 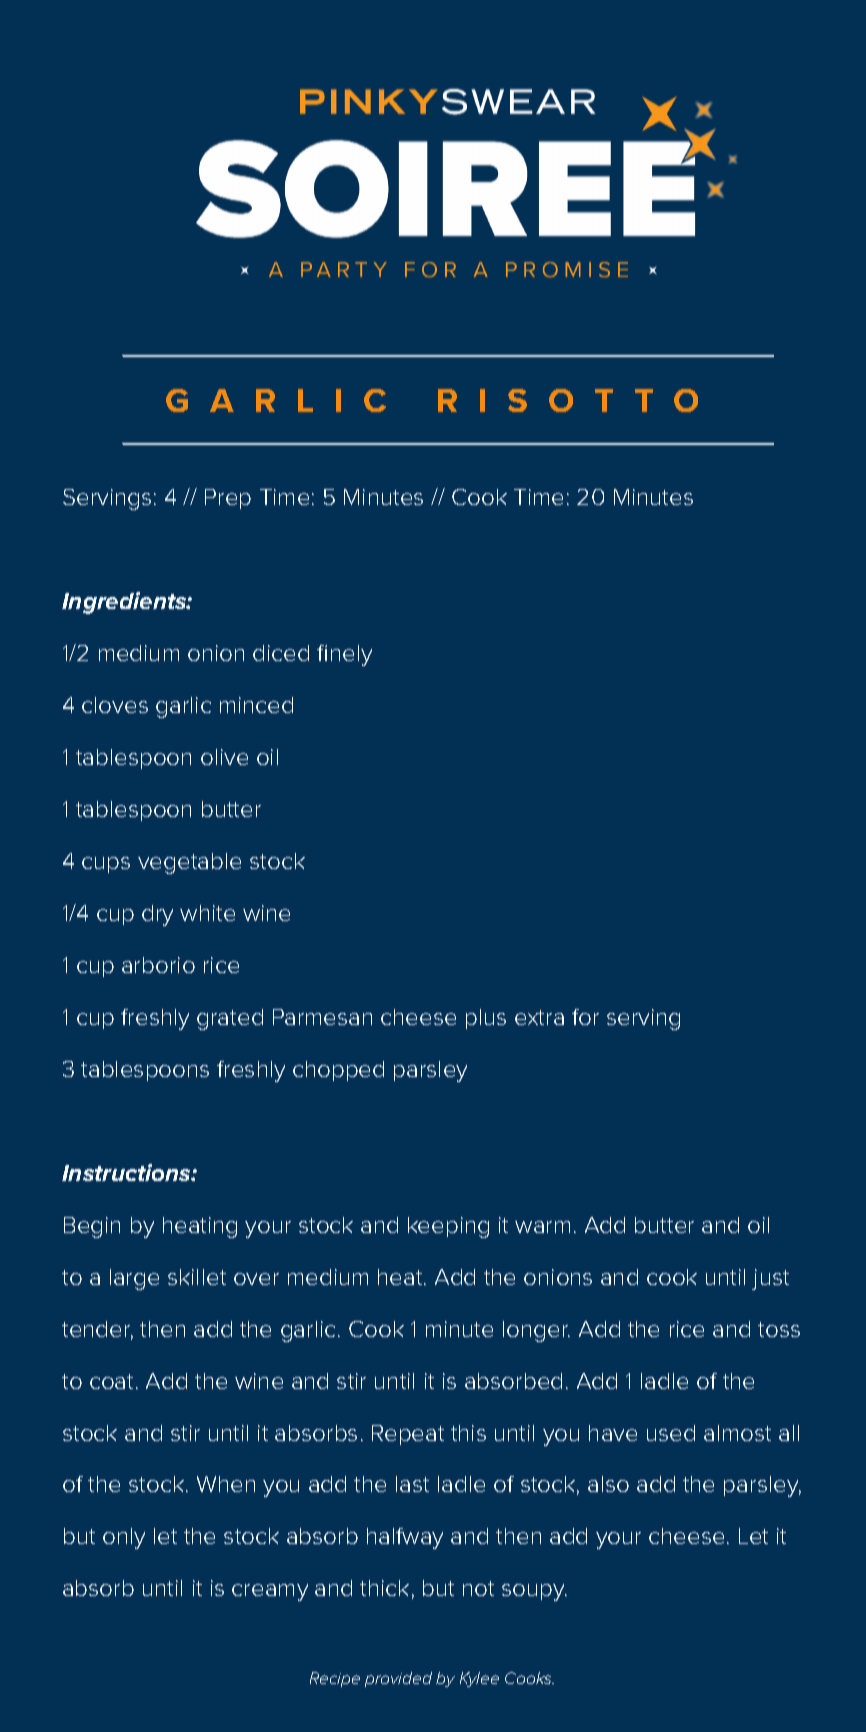 What do you see at coordinates (281, 653) in the screenshot?
I see `diced` at bounding box center [281, 653].
